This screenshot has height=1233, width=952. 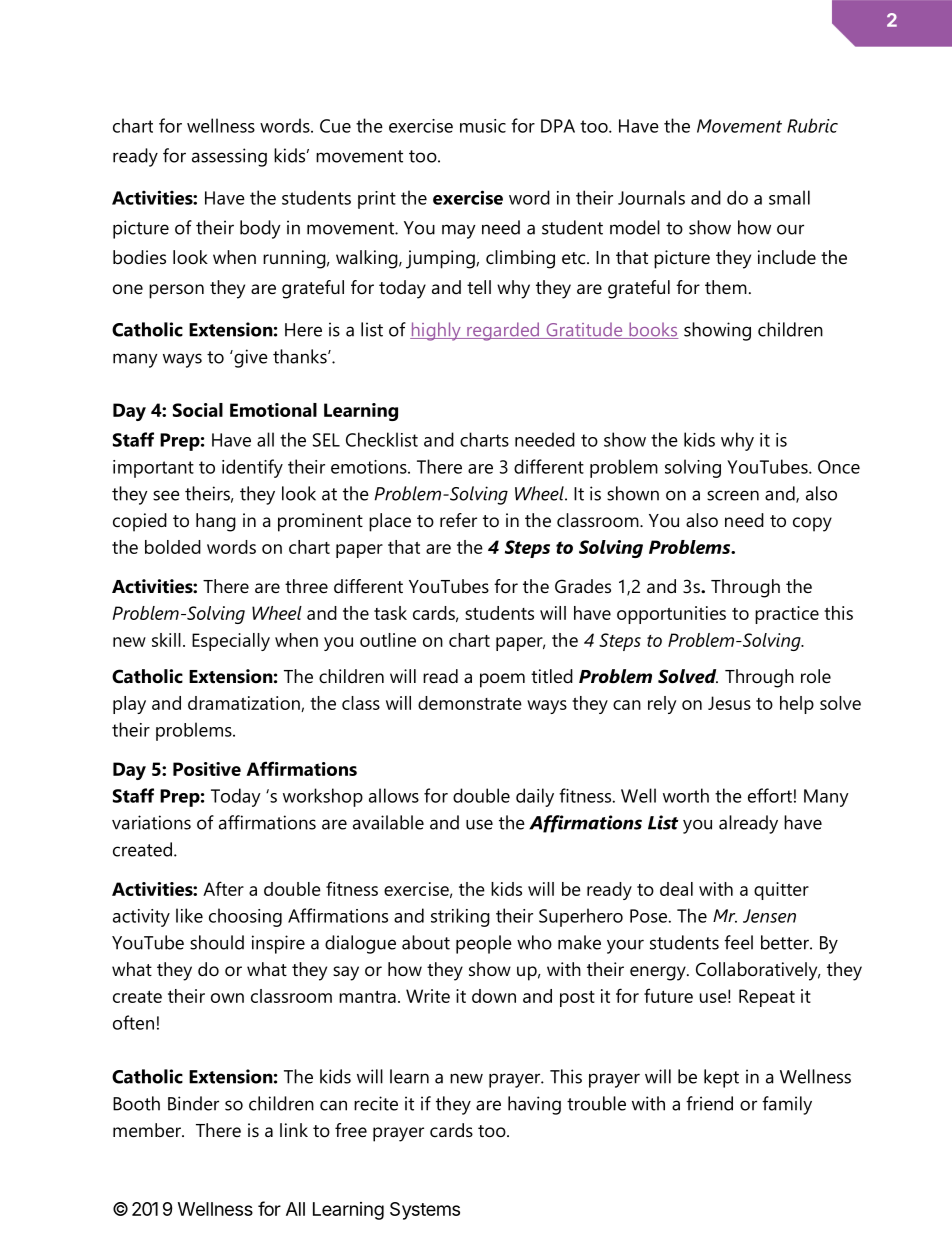 What do you see at coordinates (458, 520) in the screenshot?
I see `refer` at bounding box center [458, 520].
